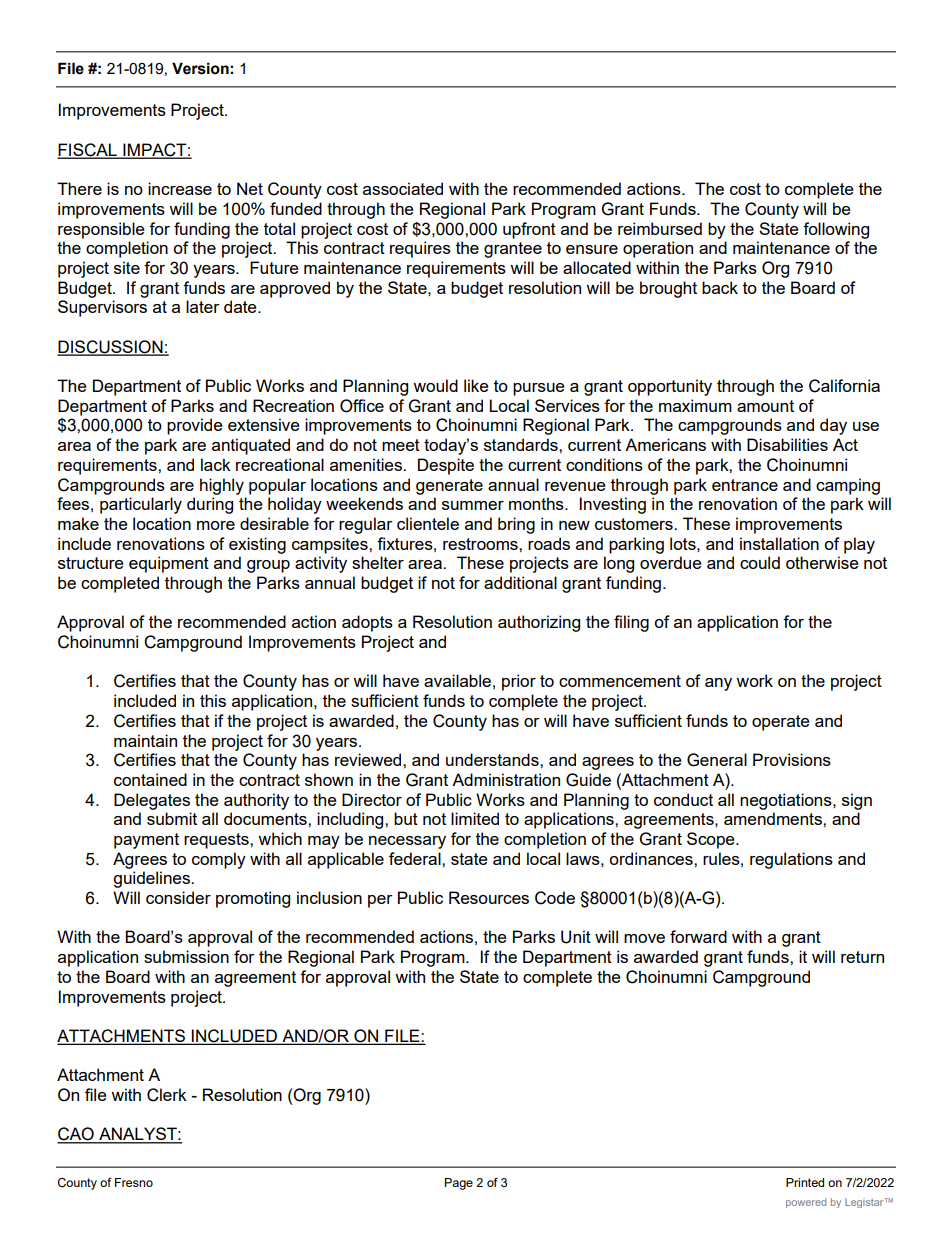  Describe the element at coordinates (146, 841) in the document. I see `payment` at that location.
